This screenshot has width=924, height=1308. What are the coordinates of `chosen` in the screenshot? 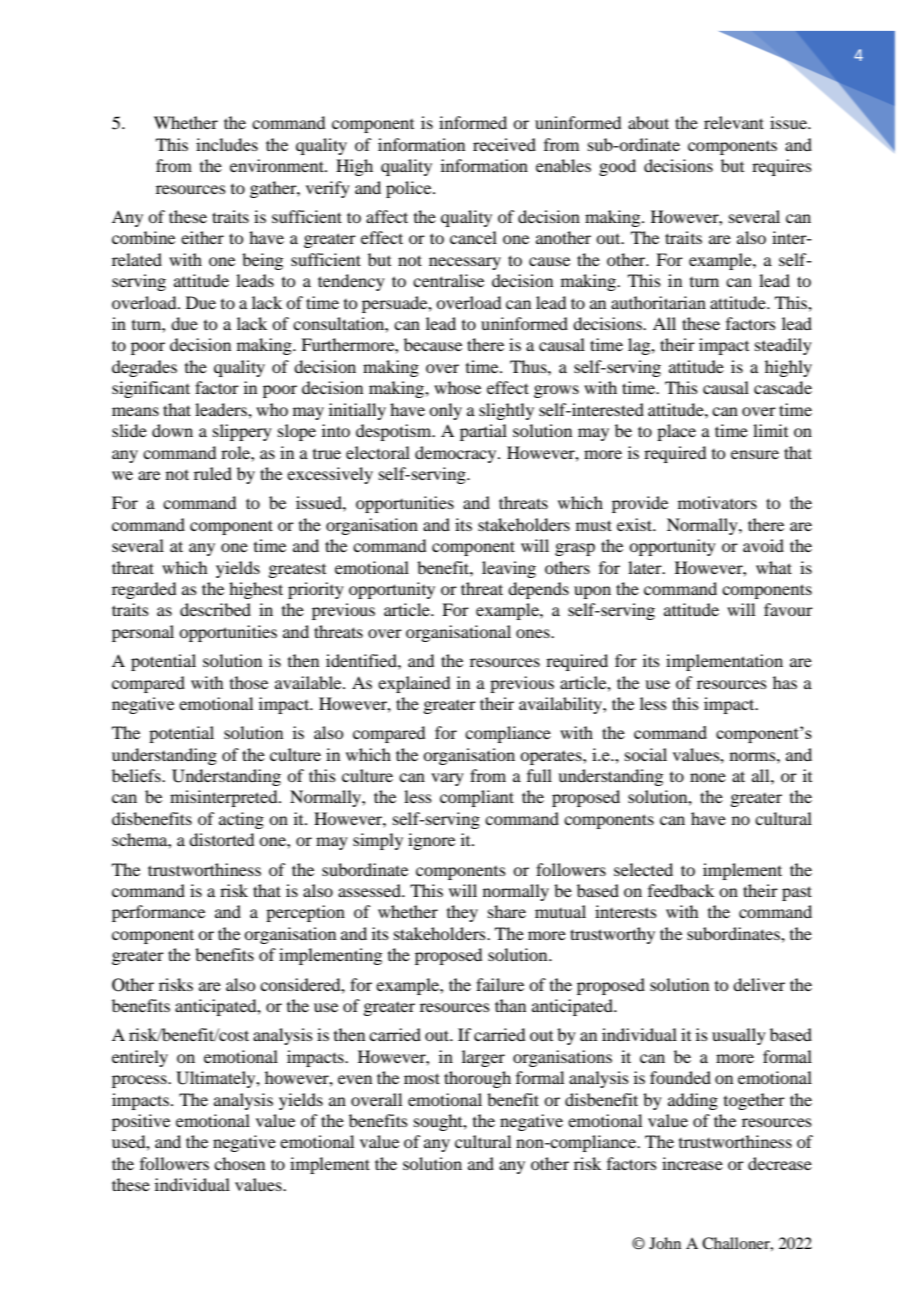 It's located at (239, 1163).
